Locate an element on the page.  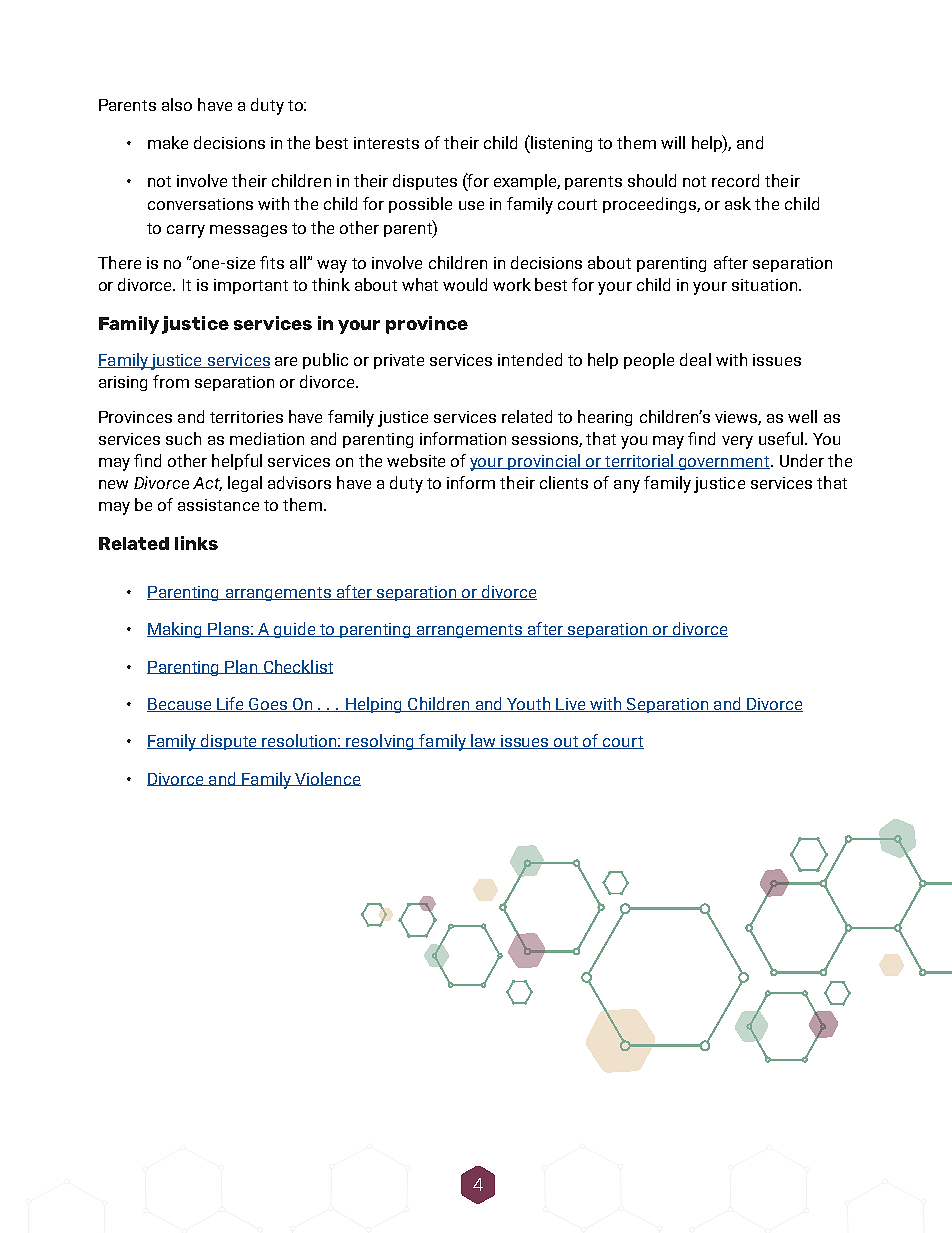
would is located at coordinates (465, 284).
